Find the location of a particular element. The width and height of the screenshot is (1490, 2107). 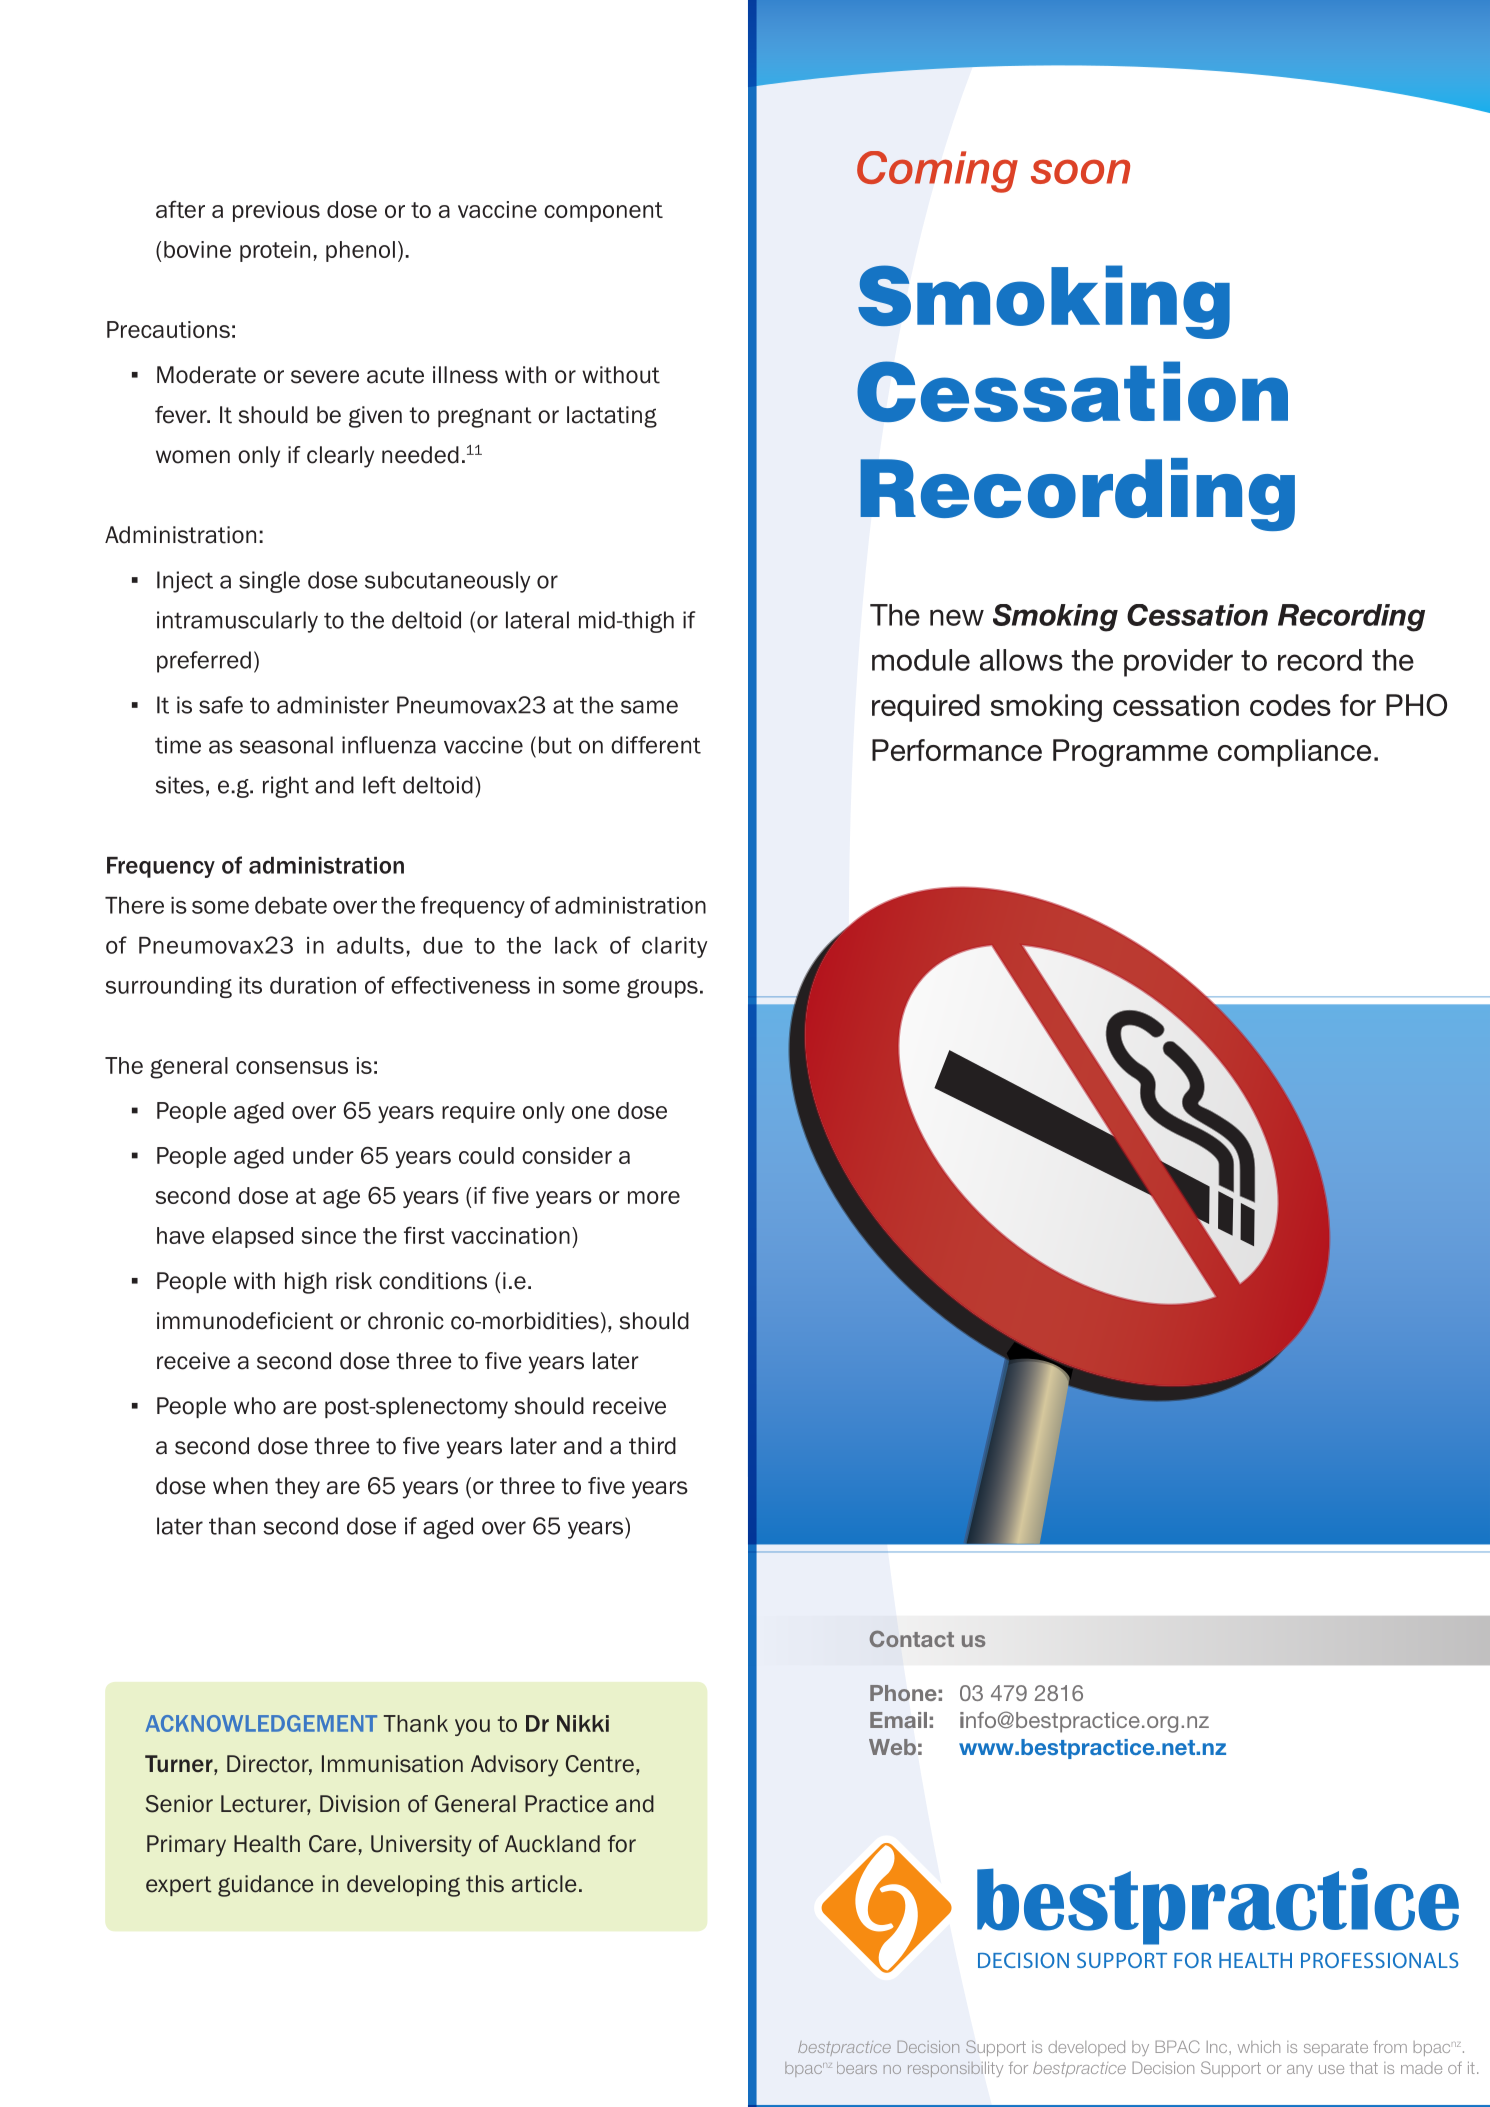

Email is located at coordinates (898, 1720).
